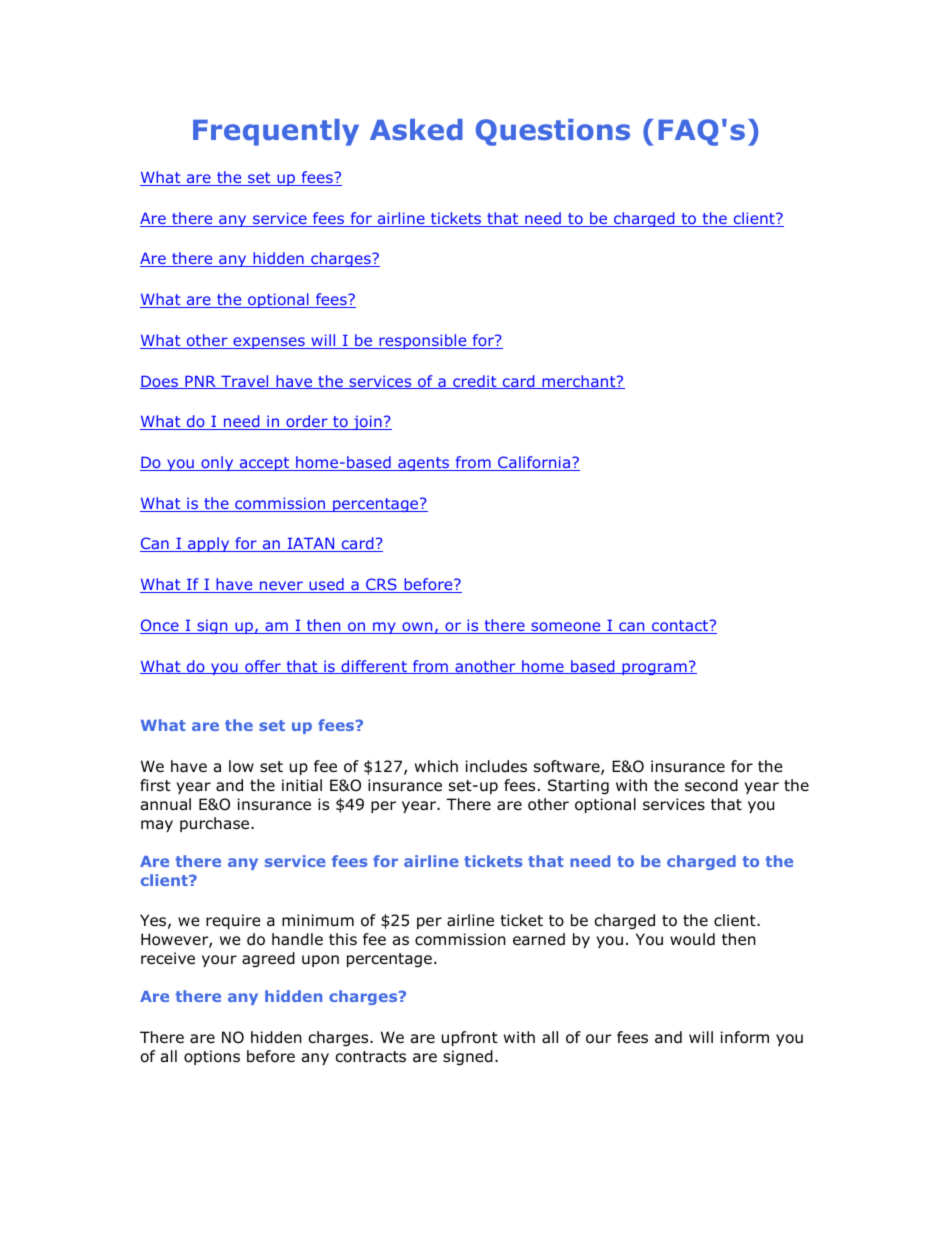  Describe the element at coordinates (245, 382) in the document. I see `Travel` at that location.
